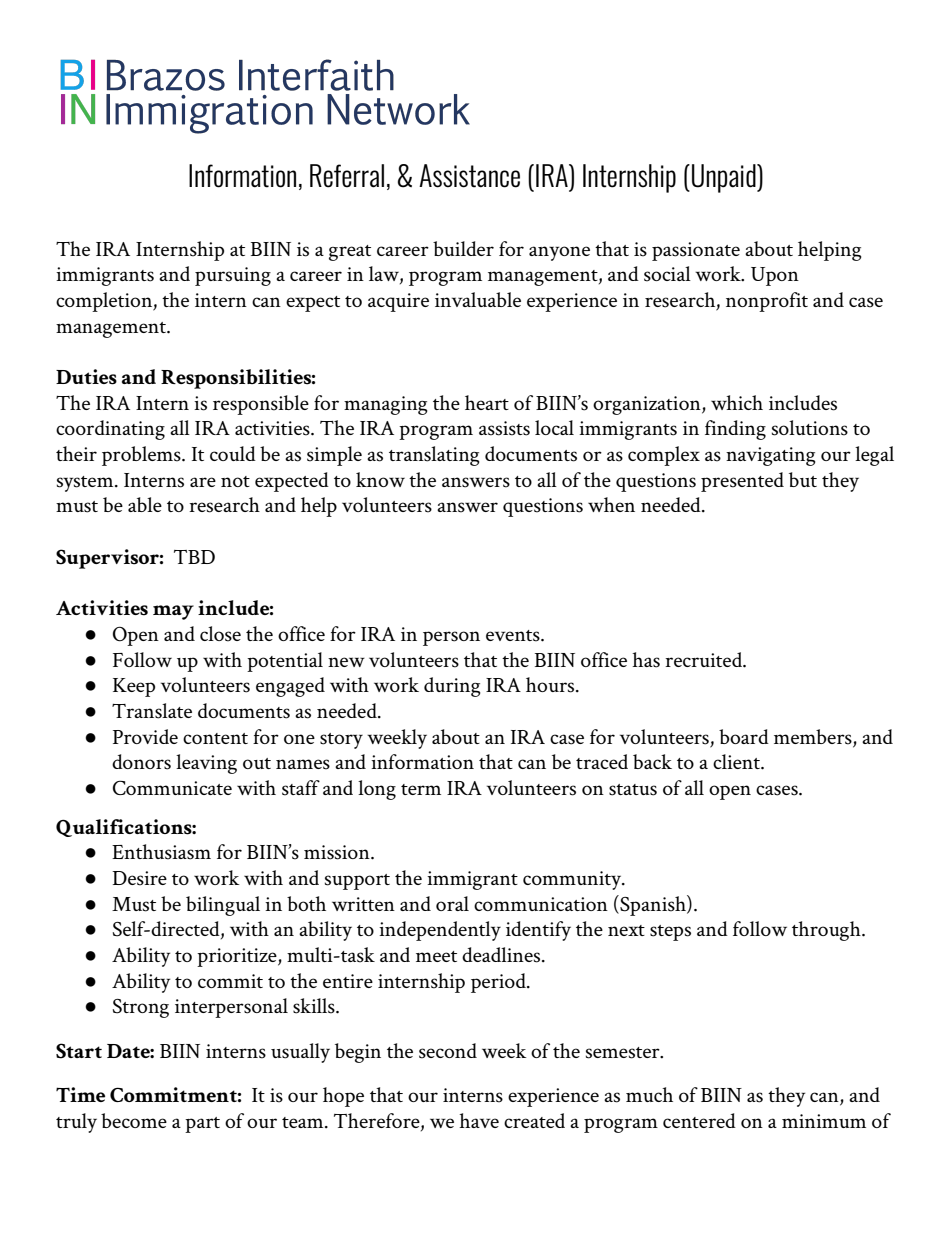 This screenshot has height=1233, width=952. Describe the element at coordinates (705, 660) in the screenshot. I see `recruited` at that location.
